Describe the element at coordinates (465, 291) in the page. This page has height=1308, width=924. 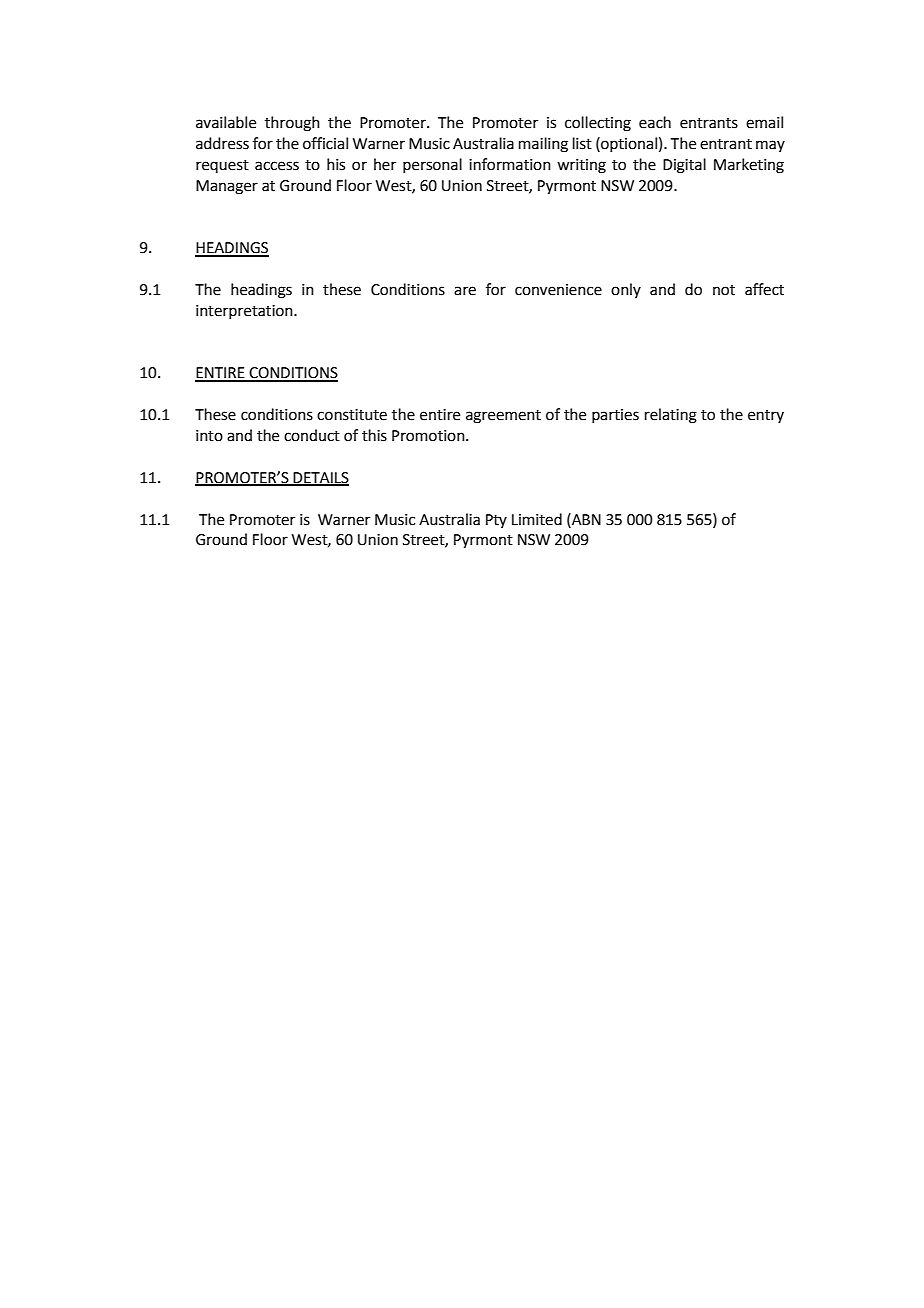
I see `are` at that location.
